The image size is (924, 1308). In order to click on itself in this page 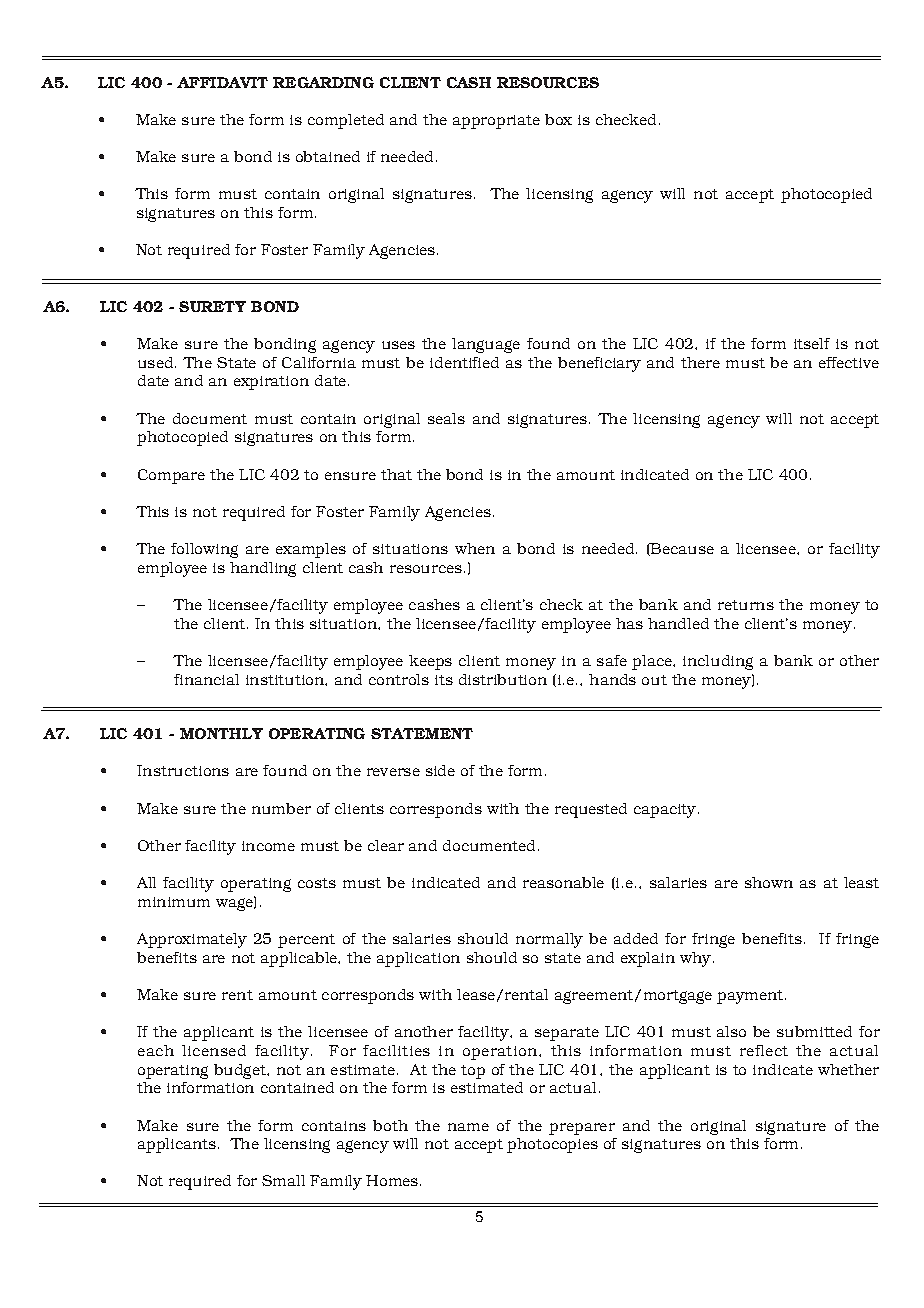, I will do `click(812, 343)`.
